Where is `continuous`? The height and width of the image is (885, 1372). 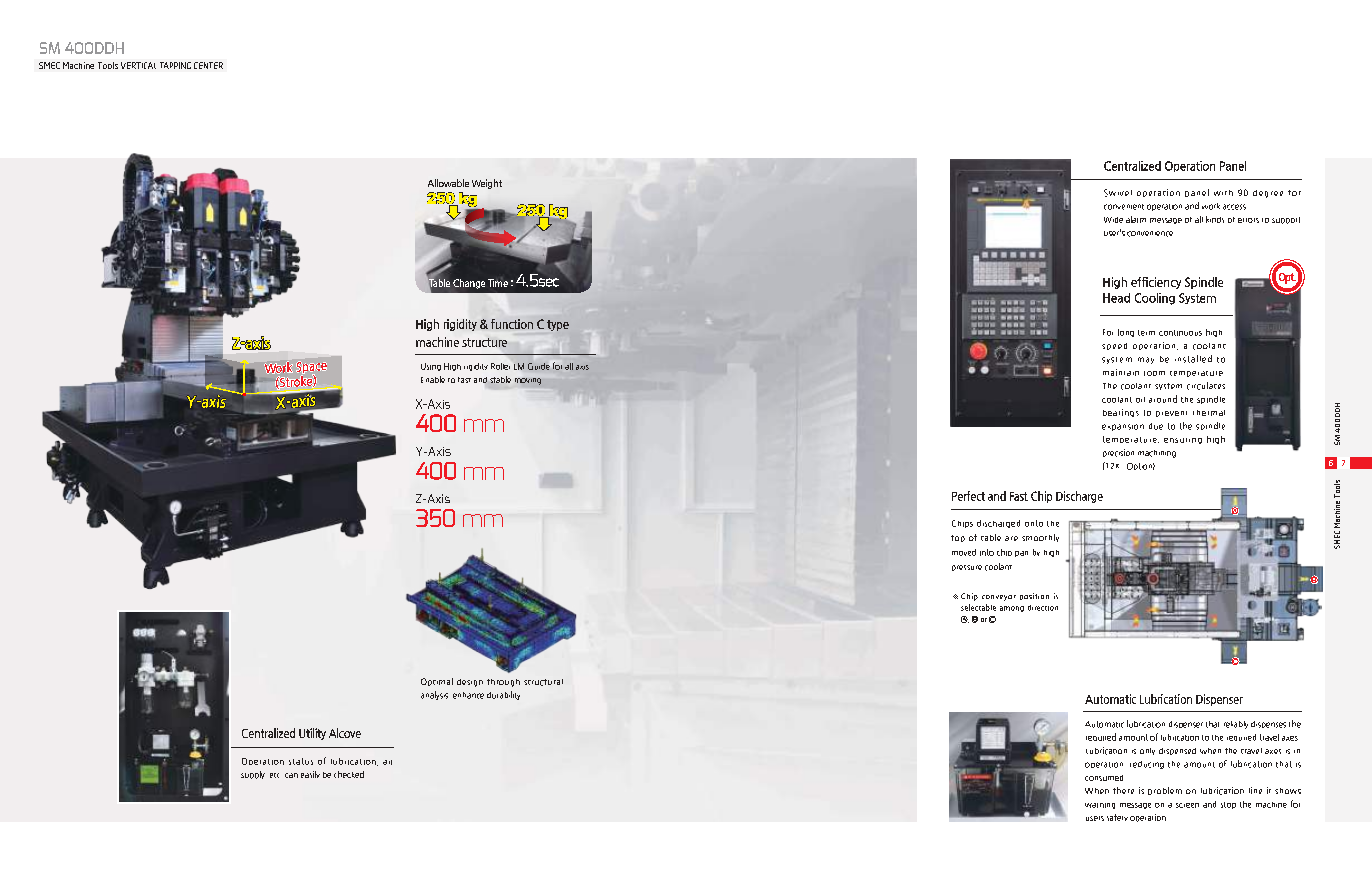
continuous is located at coordinates (1180, 333).
